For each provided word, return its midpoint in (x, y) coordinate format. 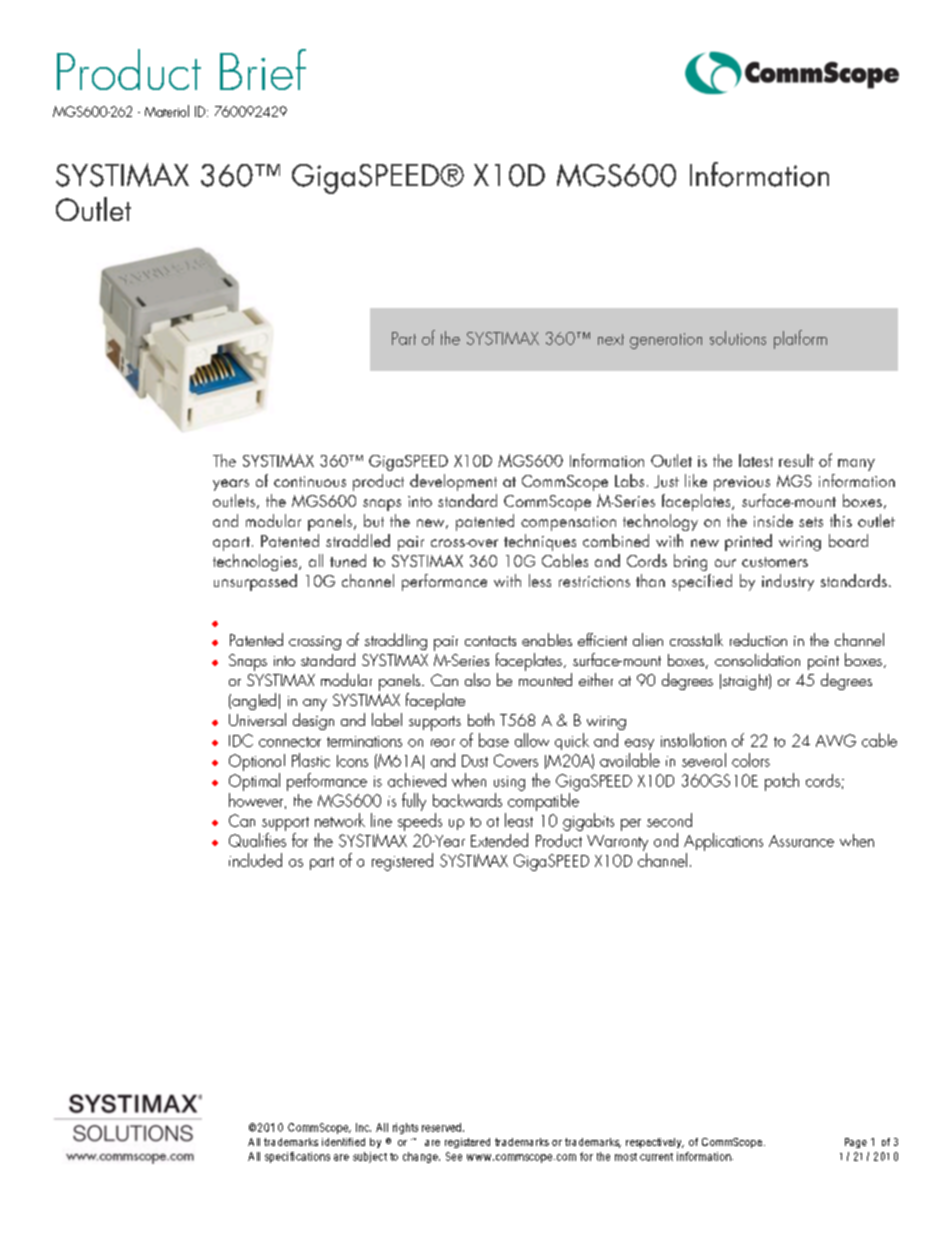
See (454, 1156)
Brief (263, 69)
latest (756, 460)
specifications (297, 1157)
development (453, 482)
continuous (310, 481)
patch (782, 782)
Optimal (254, 782)
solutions (738, 338)
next (611, 339)
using (509, 783)
